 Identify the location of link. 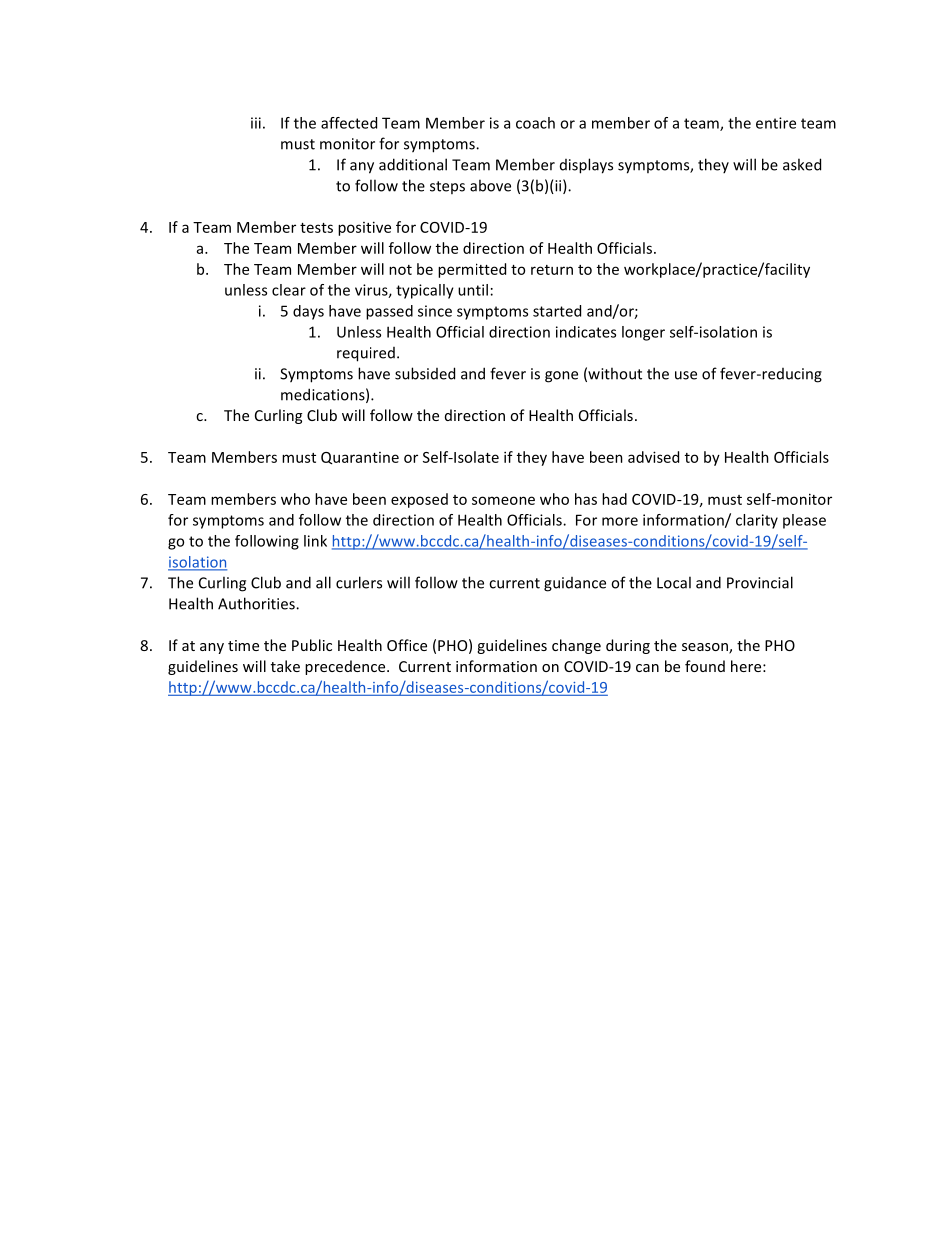
(315, 541).
